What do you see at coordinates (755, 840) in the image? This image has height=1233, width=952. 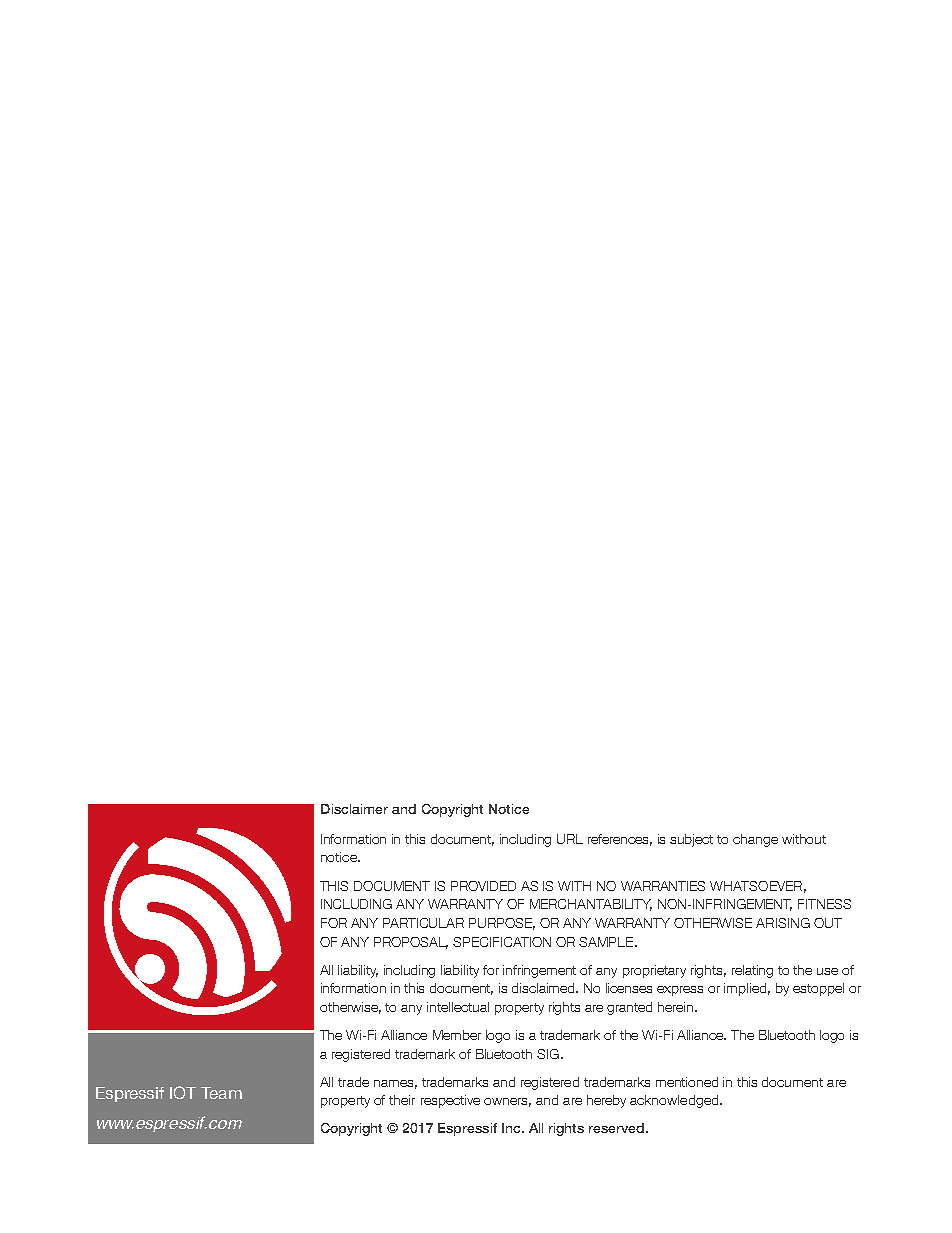 I see `change` at bounding box center [755, 840].
